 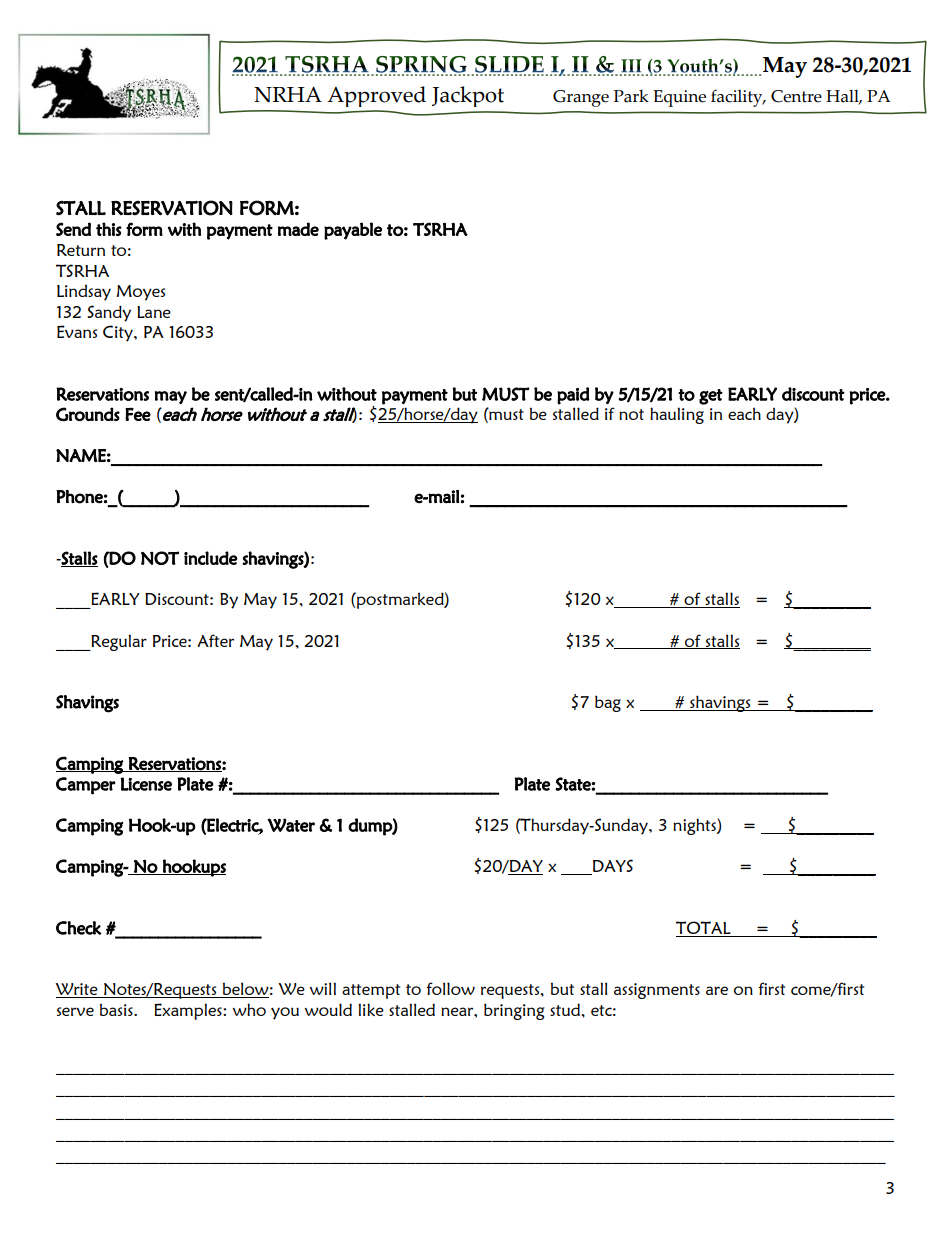 What do you see at coordinates (189, 1011) in the screenshot?
I see `Examples` at bounding box center [189, 1011].
